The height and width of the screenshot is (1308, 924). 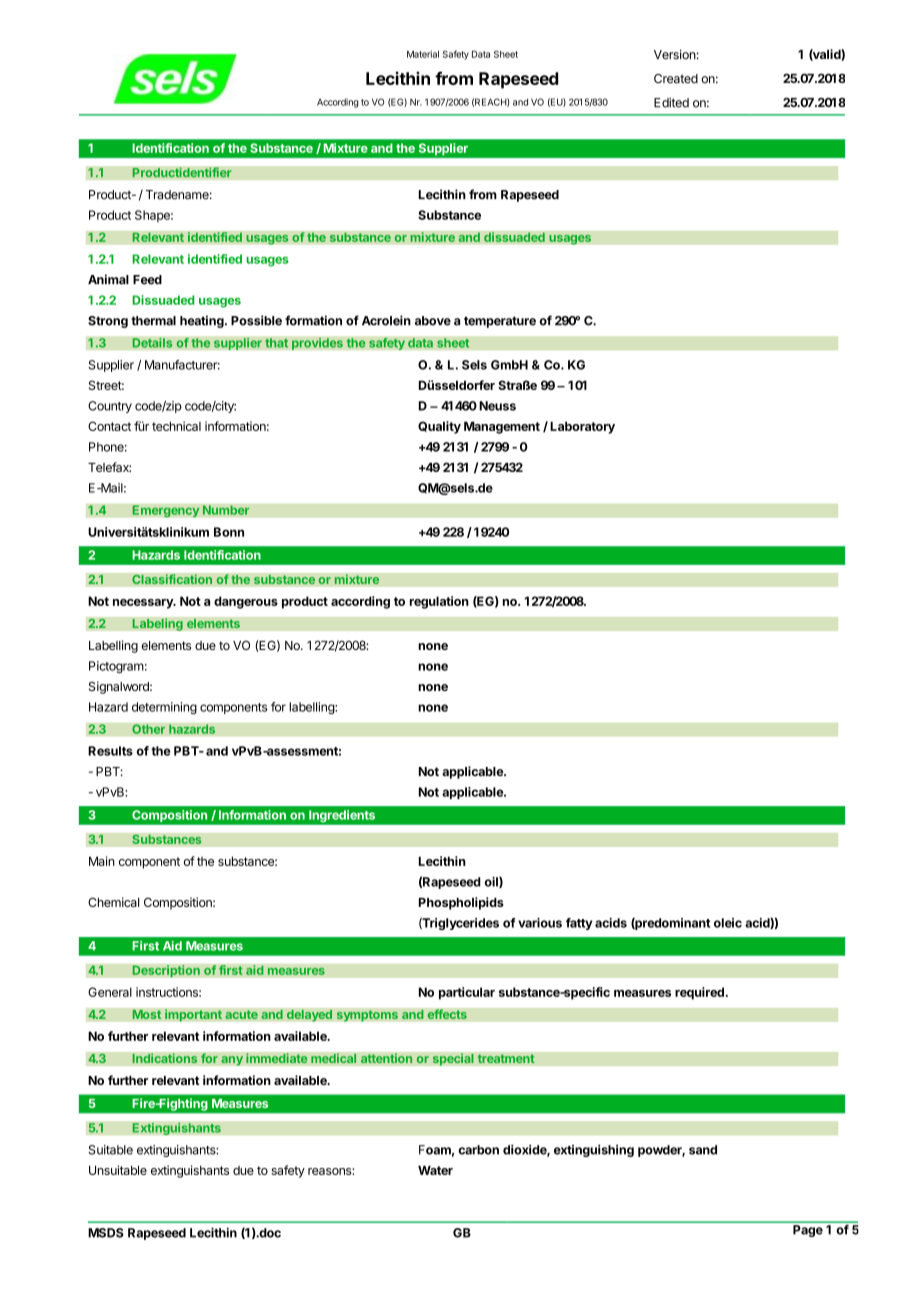 I want to click on Water, so click(x=435, y=1170).
